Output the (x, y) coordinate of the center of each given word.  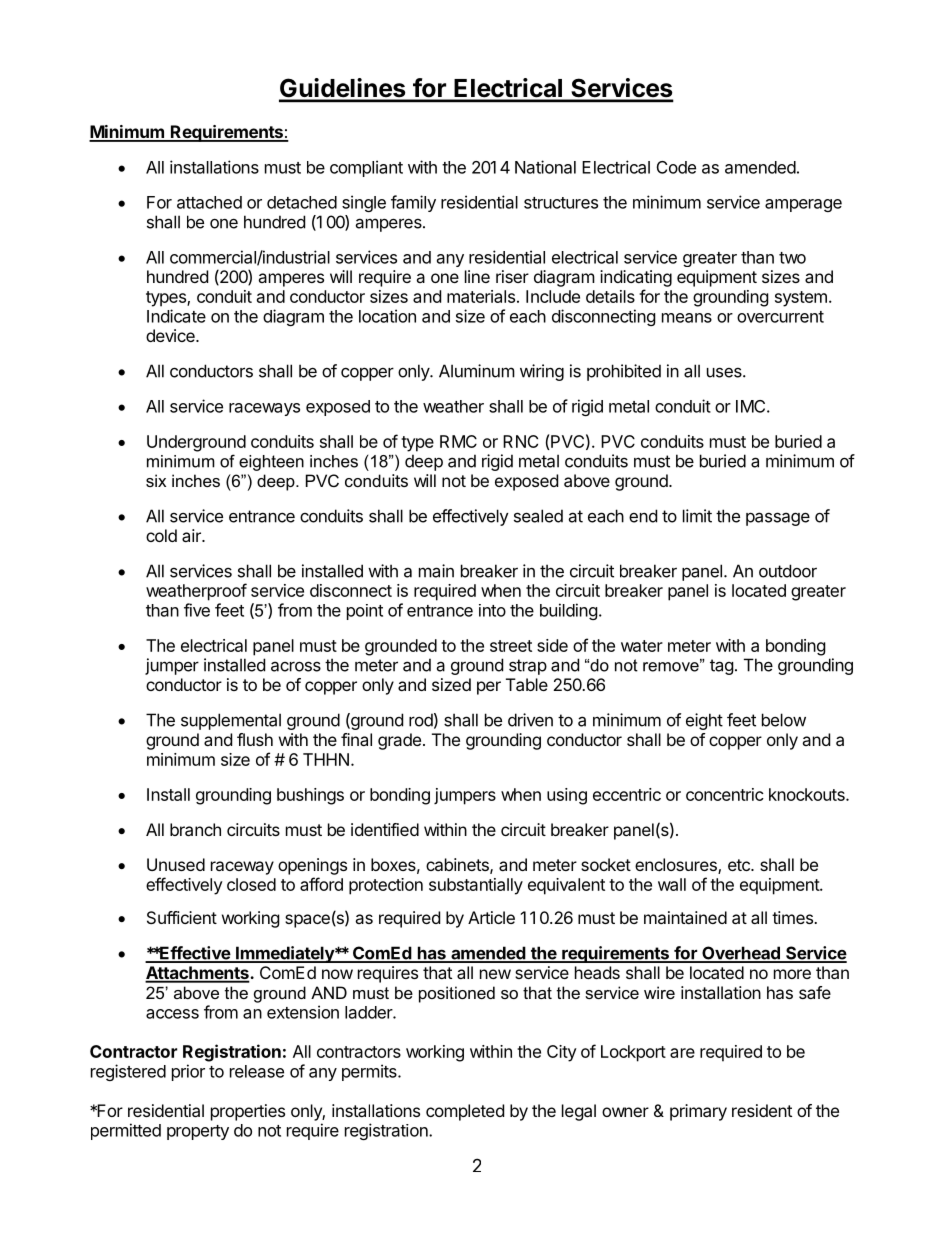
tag (722, 667)
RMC (458, 441)
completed (465, 1112)
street (511, 646)
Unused (176, 864)
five (197, 610)
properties (248, 1112)
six (156, 480)
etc (740, 865)
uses (725, 372)
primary (698, 1112)
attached (209, 202)
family (413, 203)
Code (676, 167)
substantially (476, 886)
